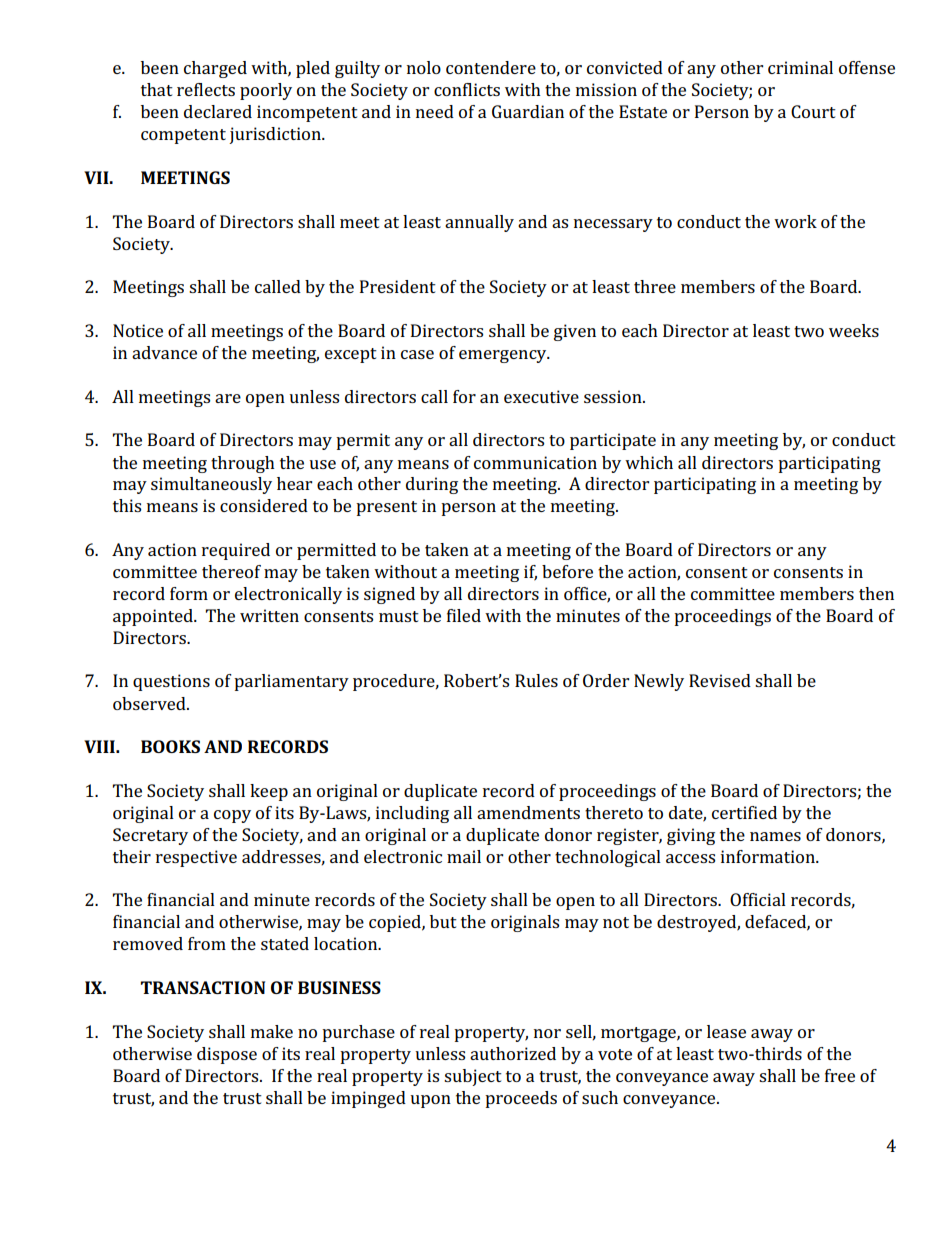 The image size is (952, 1233). What do you see at coordinates (541, 396) in the page?
I see `executive` at bounding box center [541, 396].
